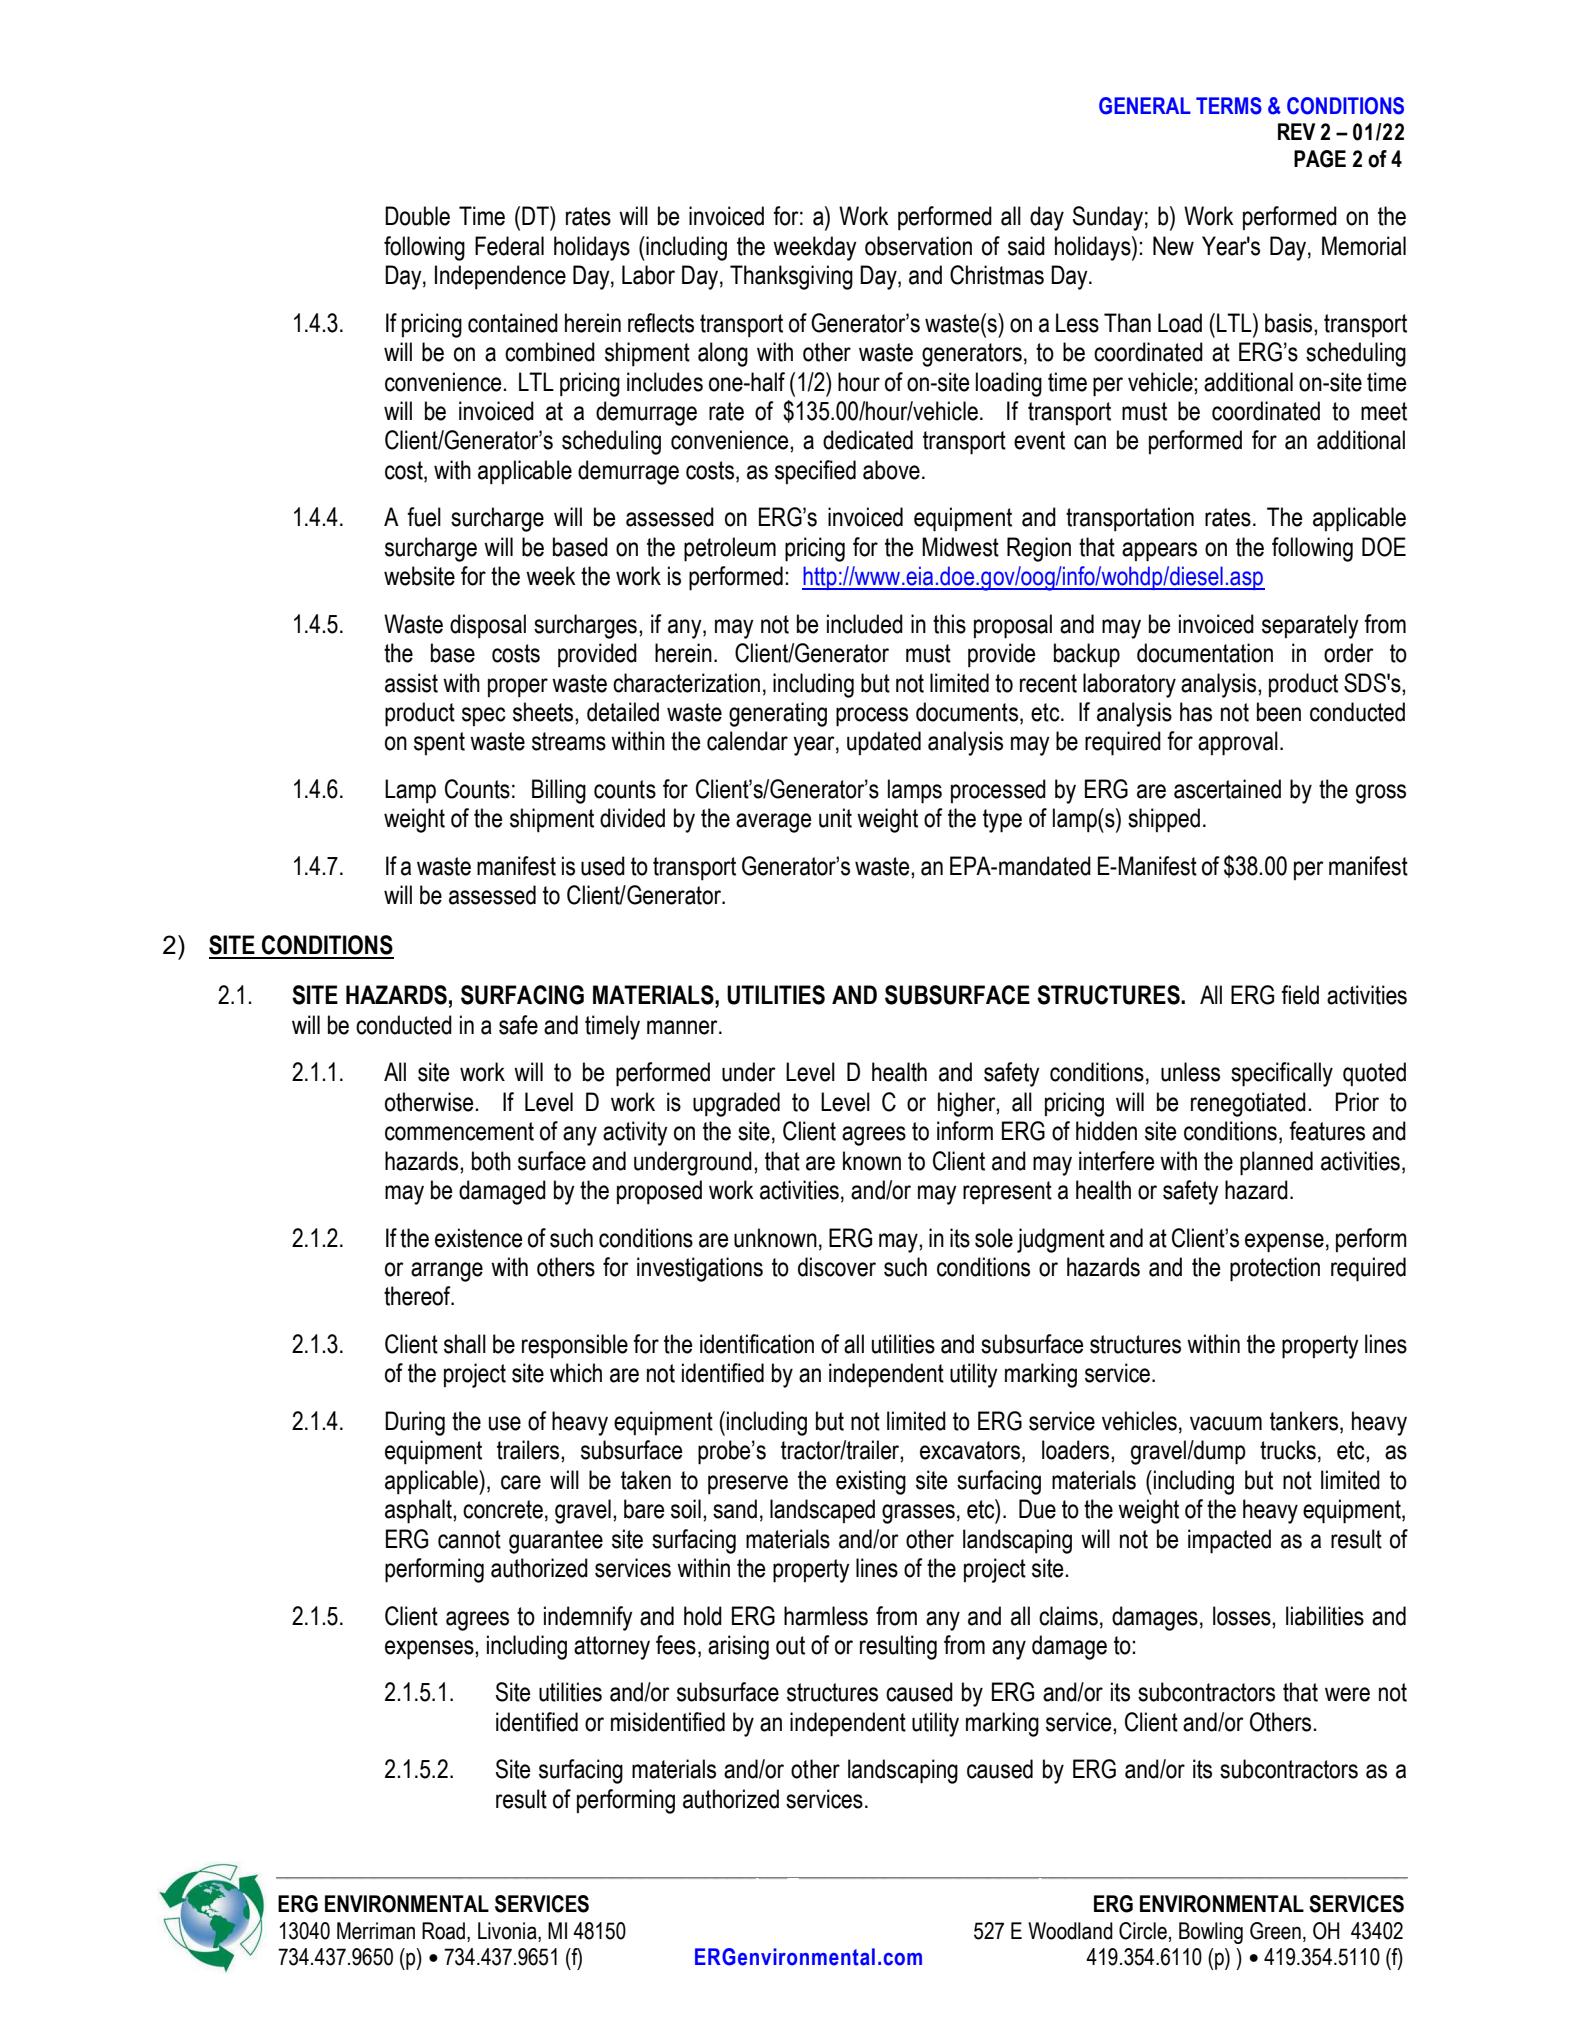 The image size is (1571, 2033). Describe the element at coordinates (509, 246) in the document. I see `Federal` at that location.
